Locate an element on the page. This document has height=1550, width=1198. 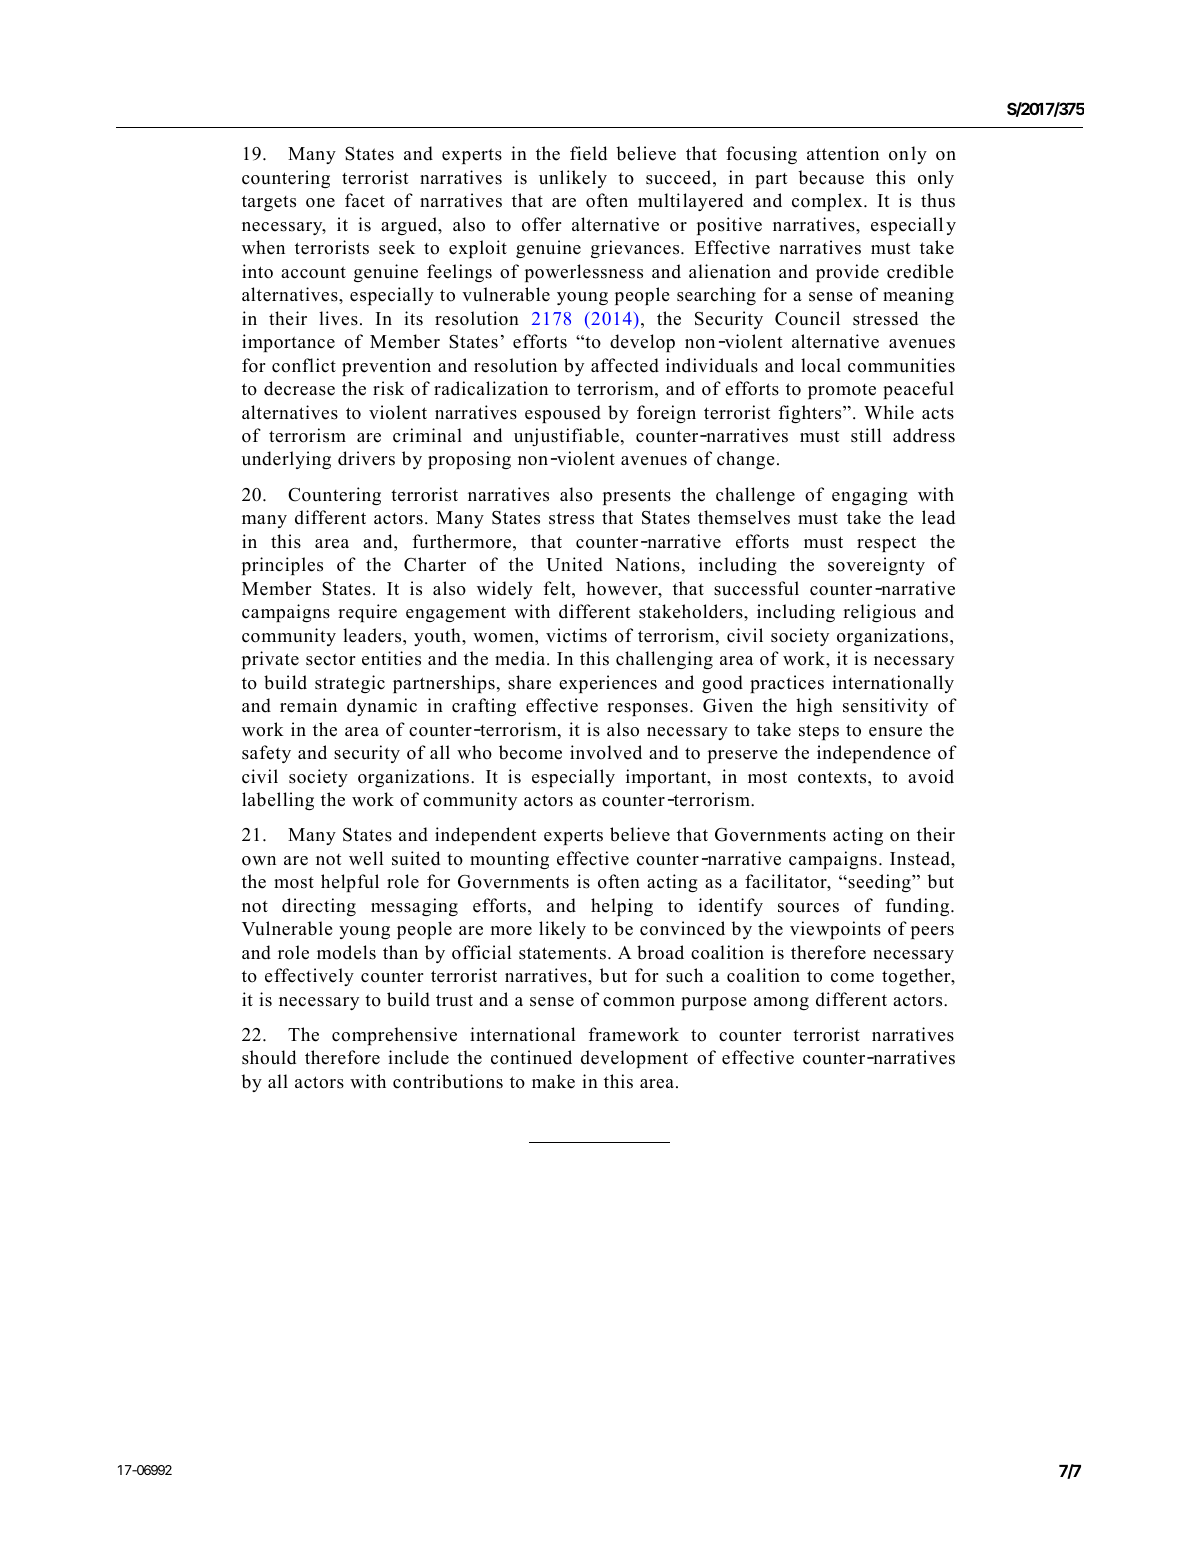
seeding is located at coordinates (879, 883).
